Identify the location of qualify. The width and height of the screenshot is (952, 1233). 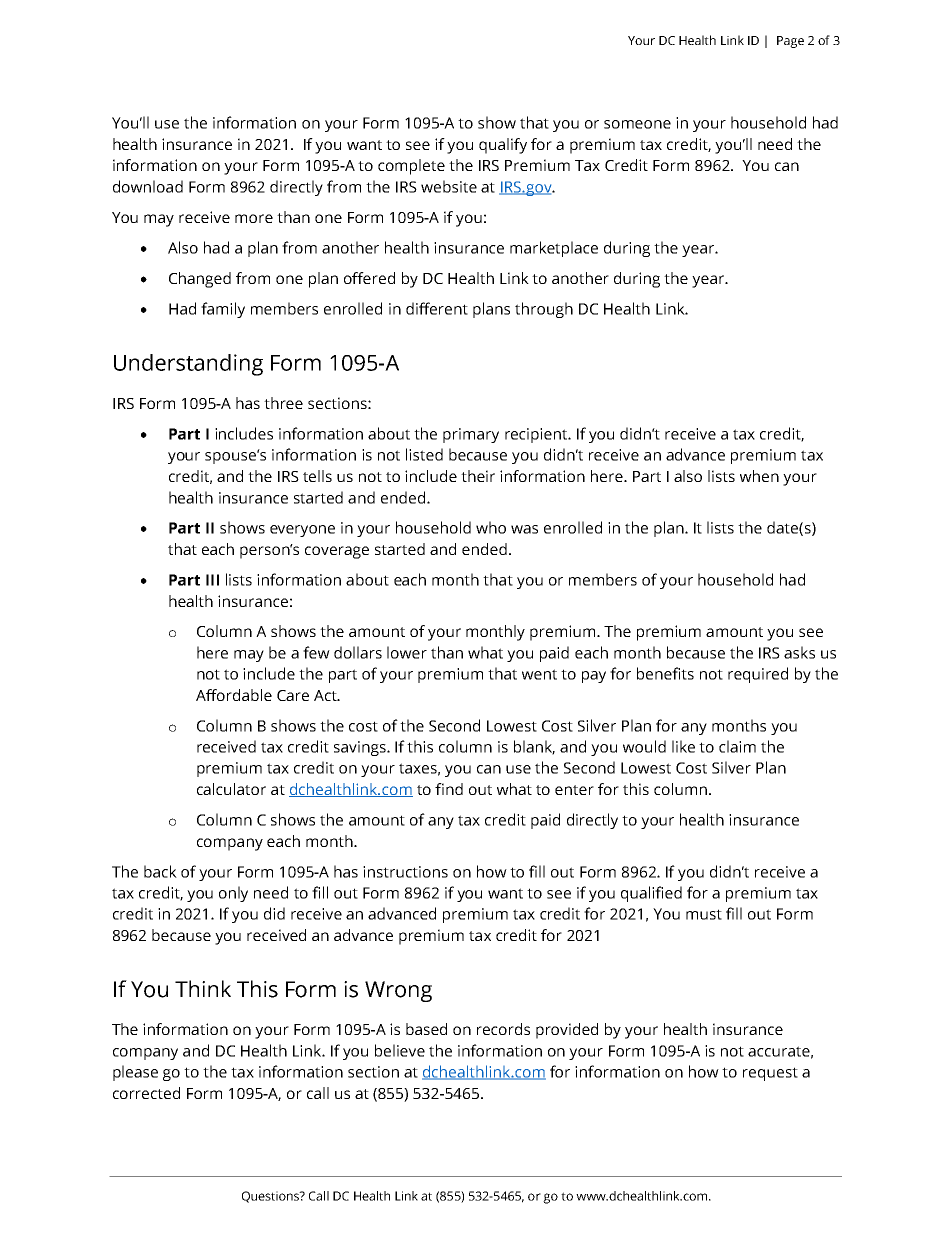
(503, 146).
